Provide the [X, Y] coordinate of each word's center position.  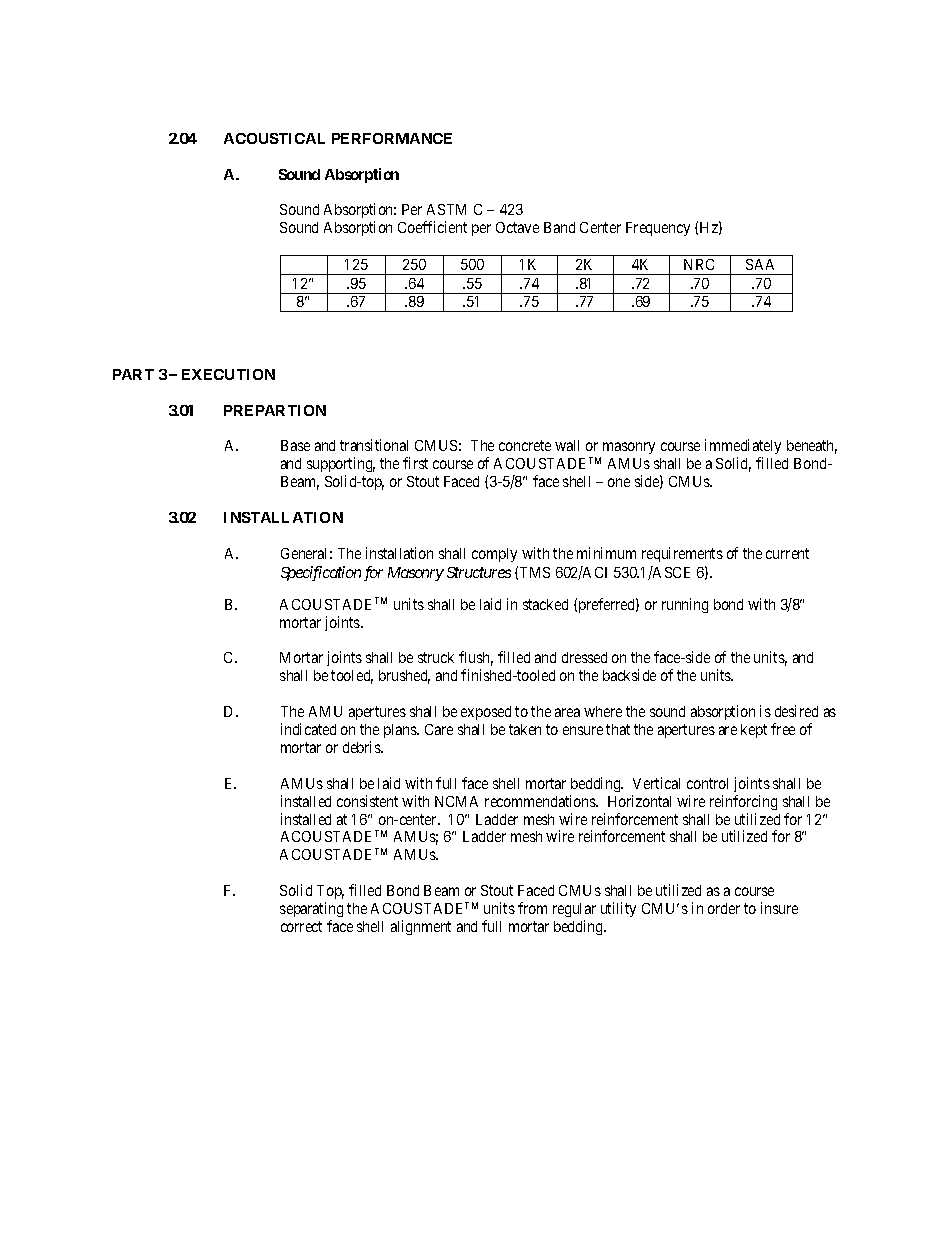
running [685, 605]
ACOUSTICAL [274, 138]
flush [476, 658]
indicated [308, 729]
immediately [743, 448]
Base [295, 445]
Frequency [658, 229]
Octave [517, 227]
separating [311, 909]
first [415, 463]
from [532, 908]
